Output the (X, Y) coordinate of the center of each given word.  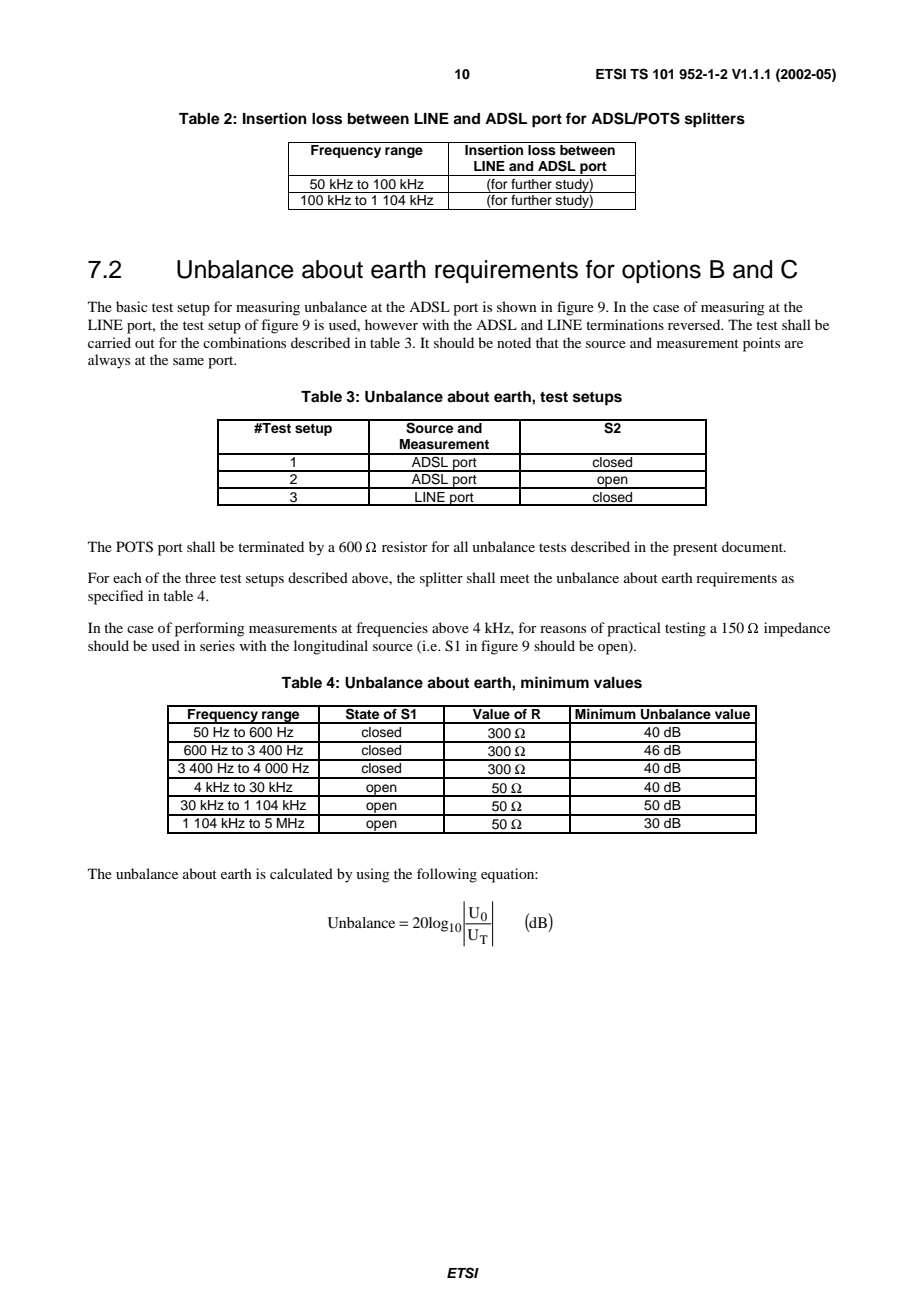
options (661, 271)
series (217, 645)
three (200, 577)
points (761, 344)
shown (517, 306)
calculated (301, 873)
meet (515, 578)
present (695, 549)
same (188, 361)
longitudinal (331, 647)
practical (634, 629)
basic (132, 306)
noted (514, 342)
